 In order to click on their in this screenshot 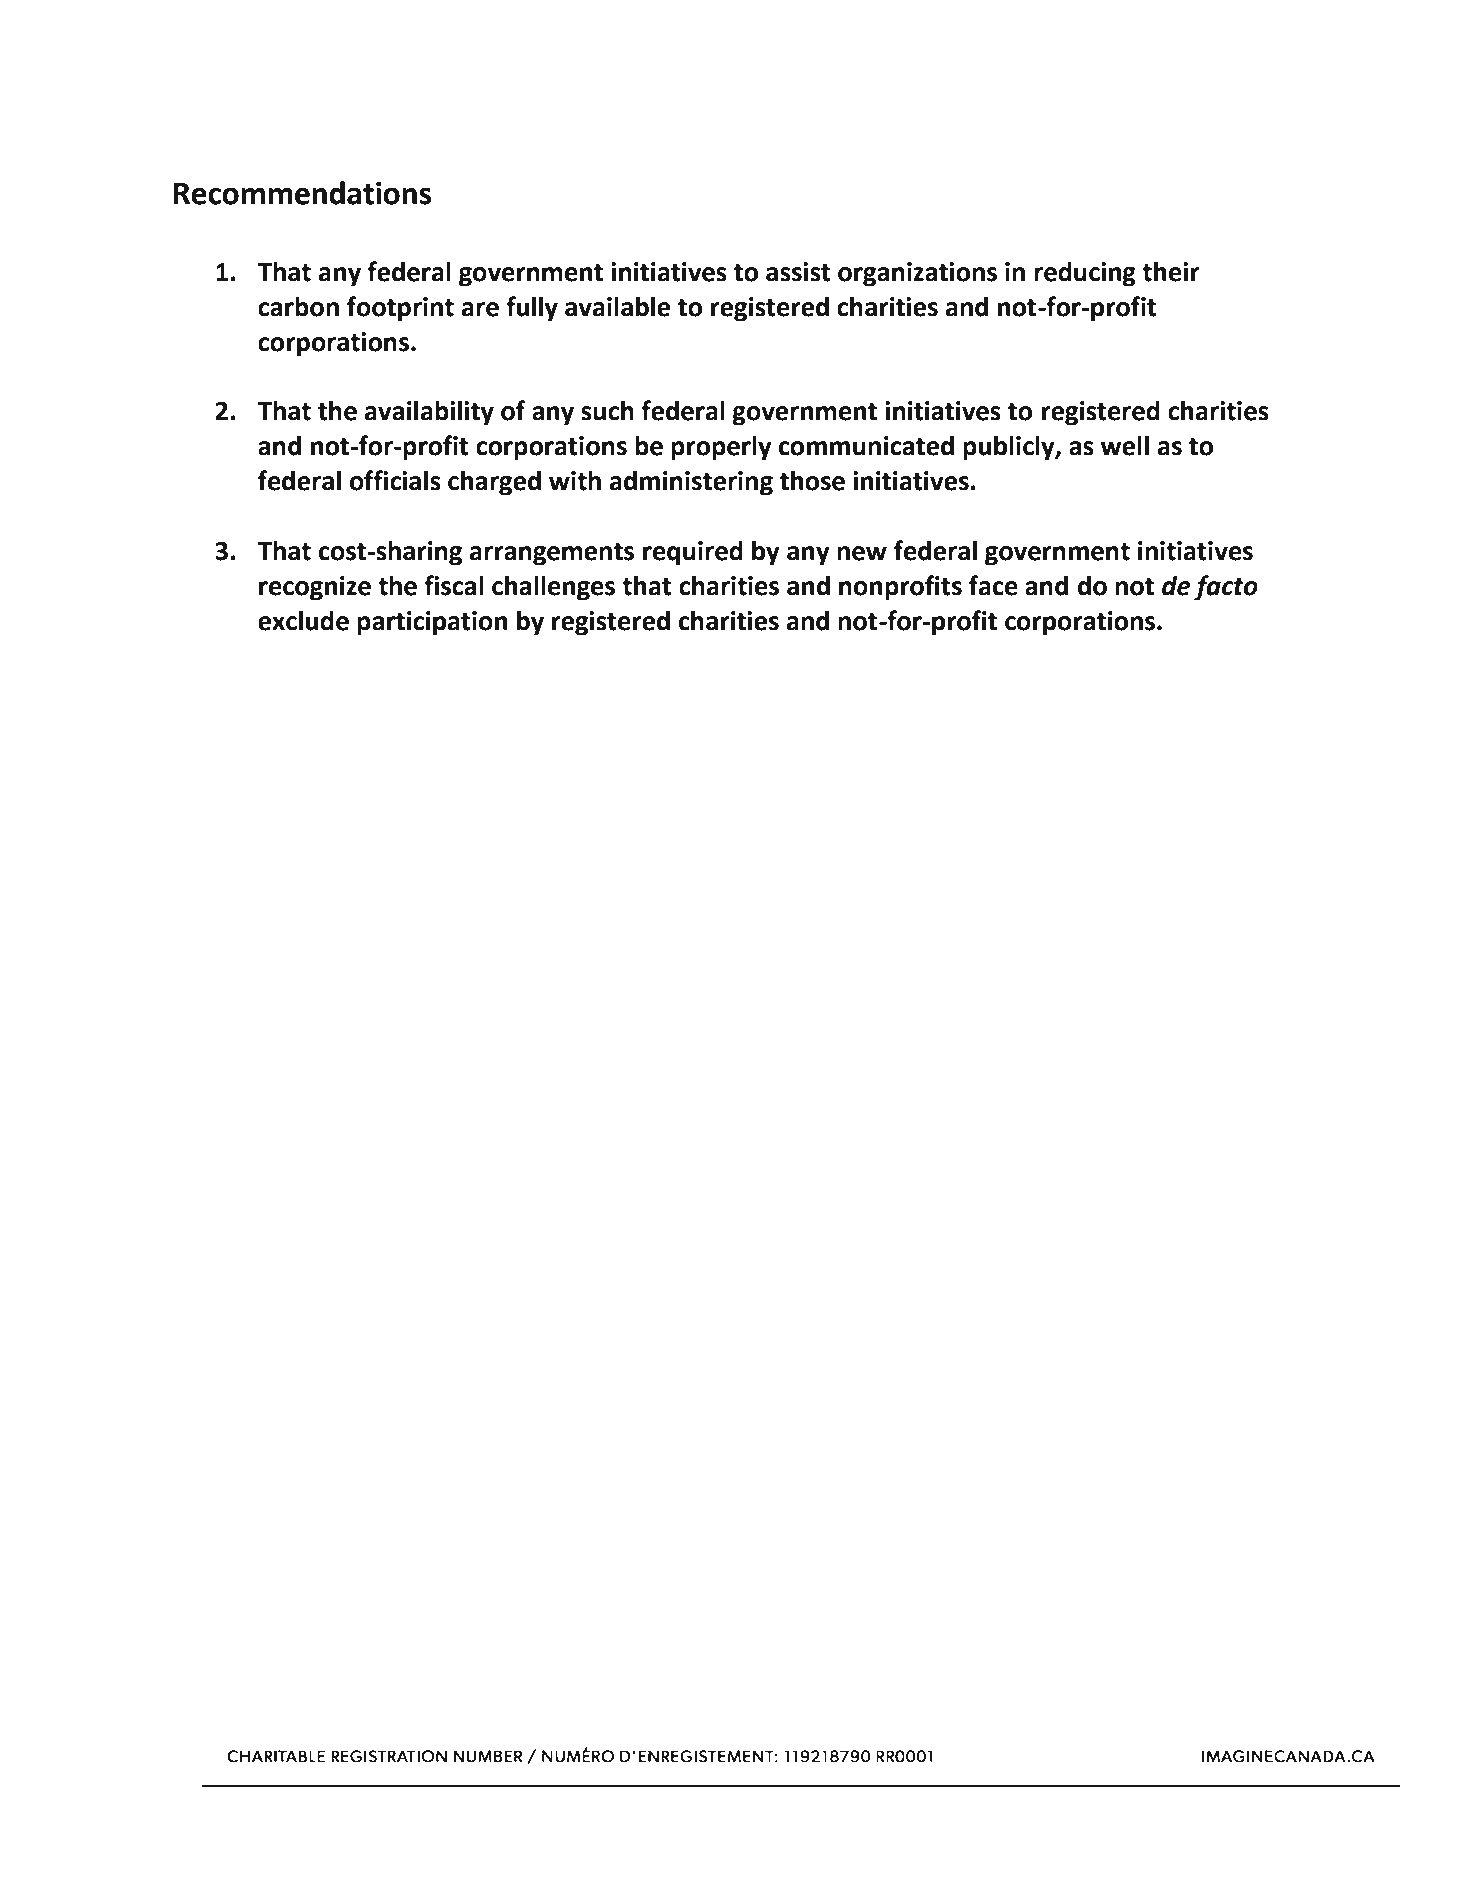, I will do `click(1171, 271)`.
